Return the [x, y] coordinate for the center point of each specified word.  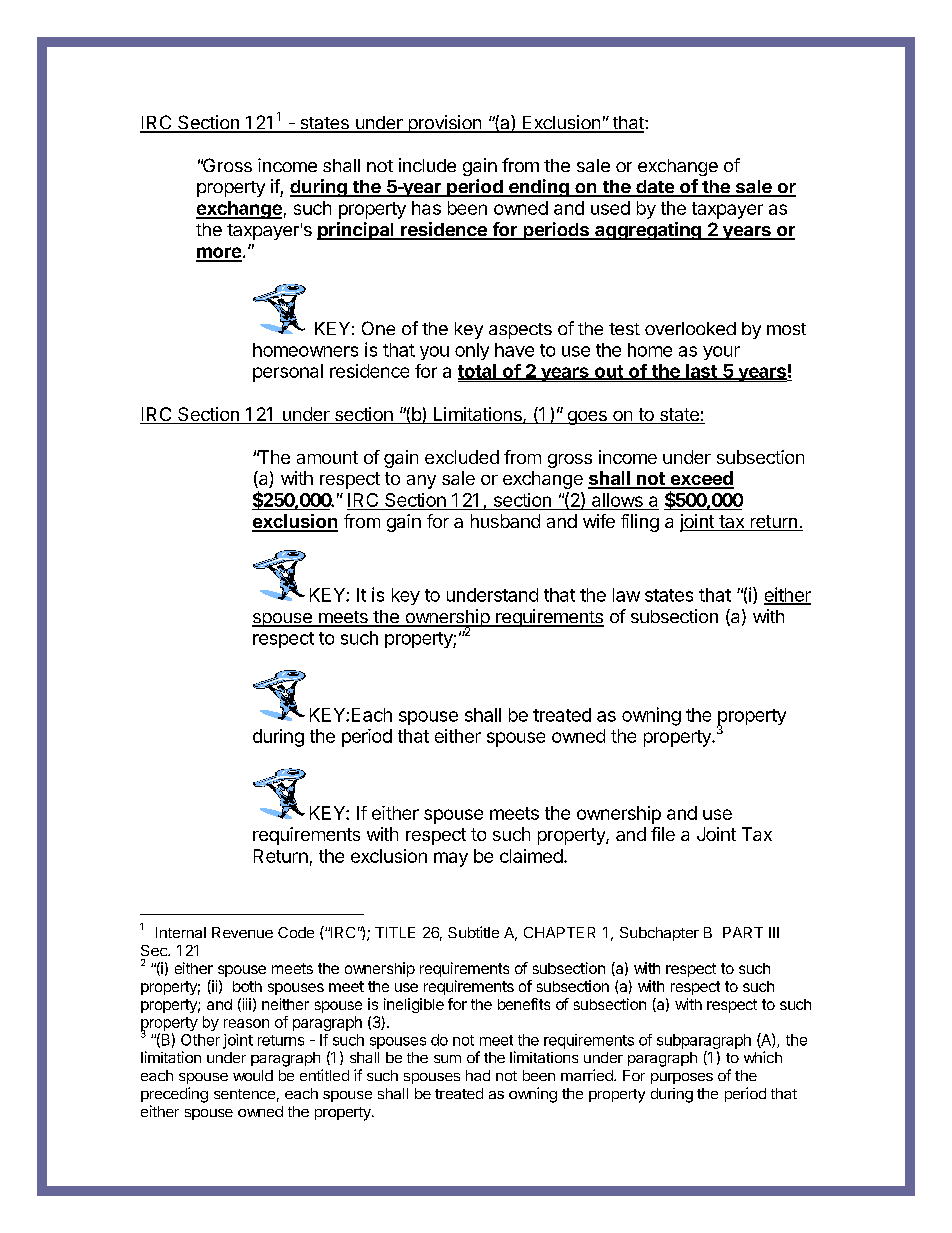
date [655, 188]
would [253, 1075]
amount [327, 457]
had [478, 1075]
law [626, 595]
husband [505, 521]
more [219, 254]
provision [444, 124]
